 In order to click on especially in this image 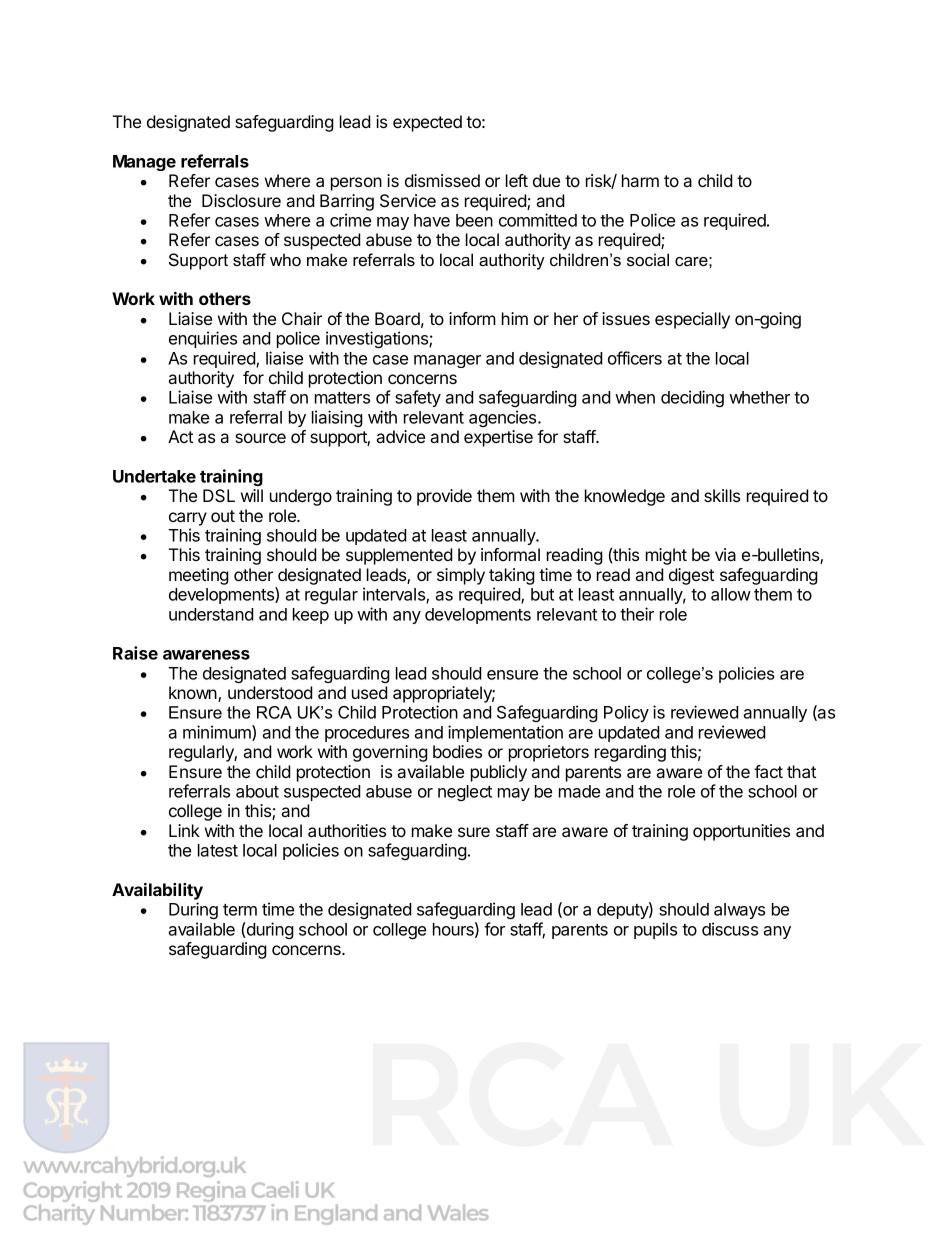, I will do `click(692, 320)`.
